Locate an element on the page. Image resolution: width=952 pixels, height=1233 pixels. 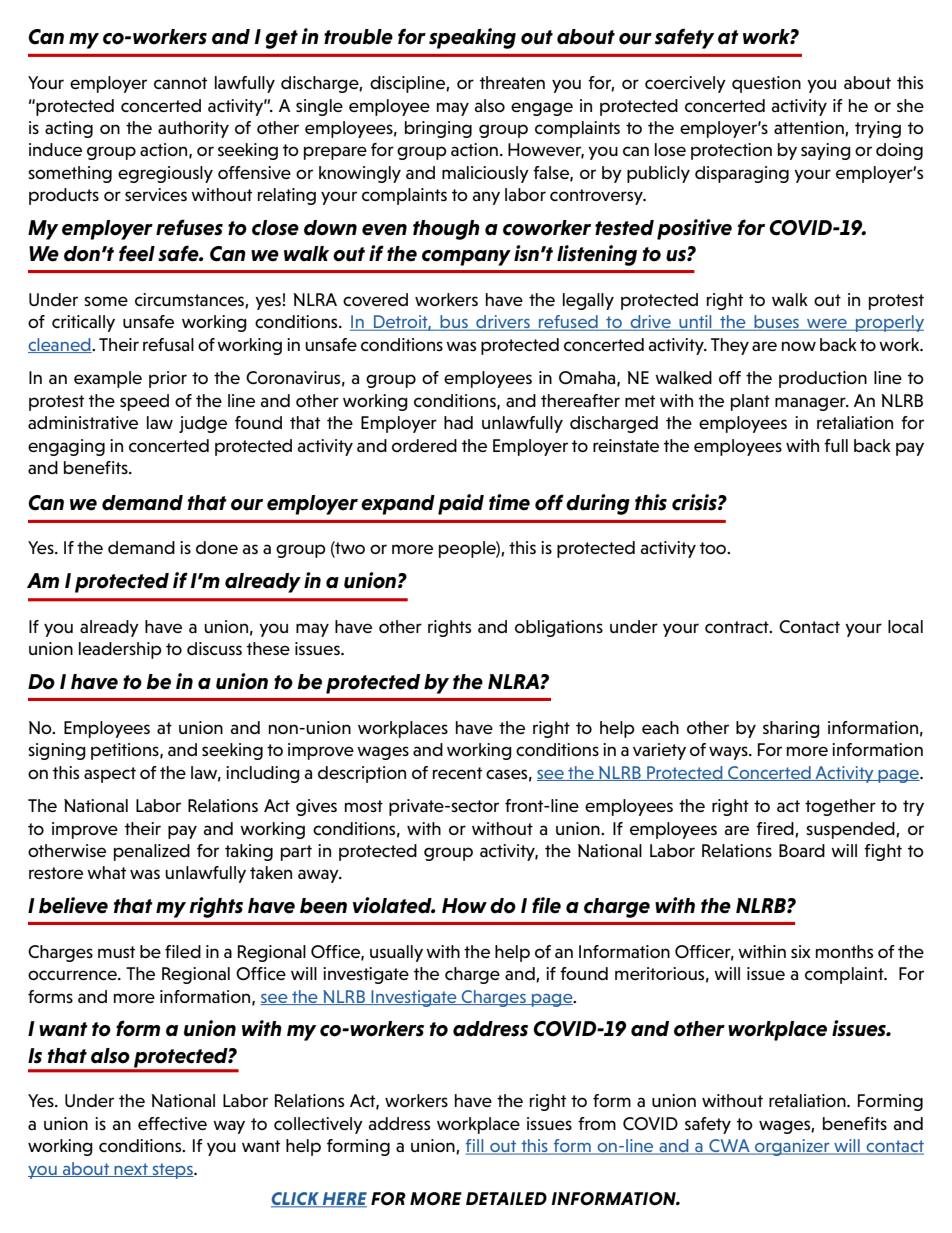
recent is located at coordinates (457, 773).
